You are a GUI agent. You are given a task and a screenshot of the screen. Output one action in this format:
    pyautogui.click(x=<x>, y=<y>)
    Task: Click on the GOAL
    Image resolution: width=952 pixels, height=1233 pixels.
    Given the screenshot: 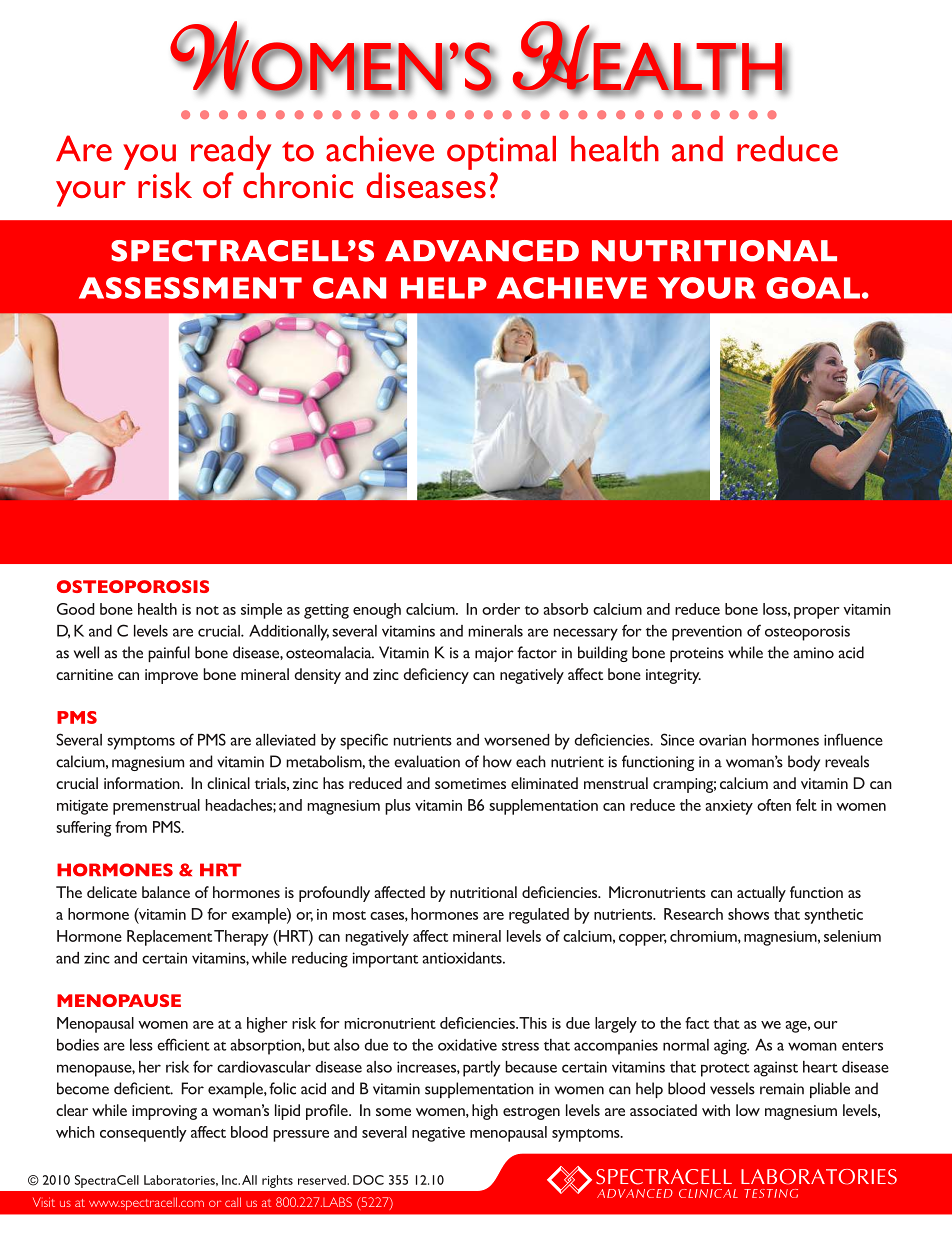 What is the action you would take?
    pyautogui.click(x=813, y=288)
